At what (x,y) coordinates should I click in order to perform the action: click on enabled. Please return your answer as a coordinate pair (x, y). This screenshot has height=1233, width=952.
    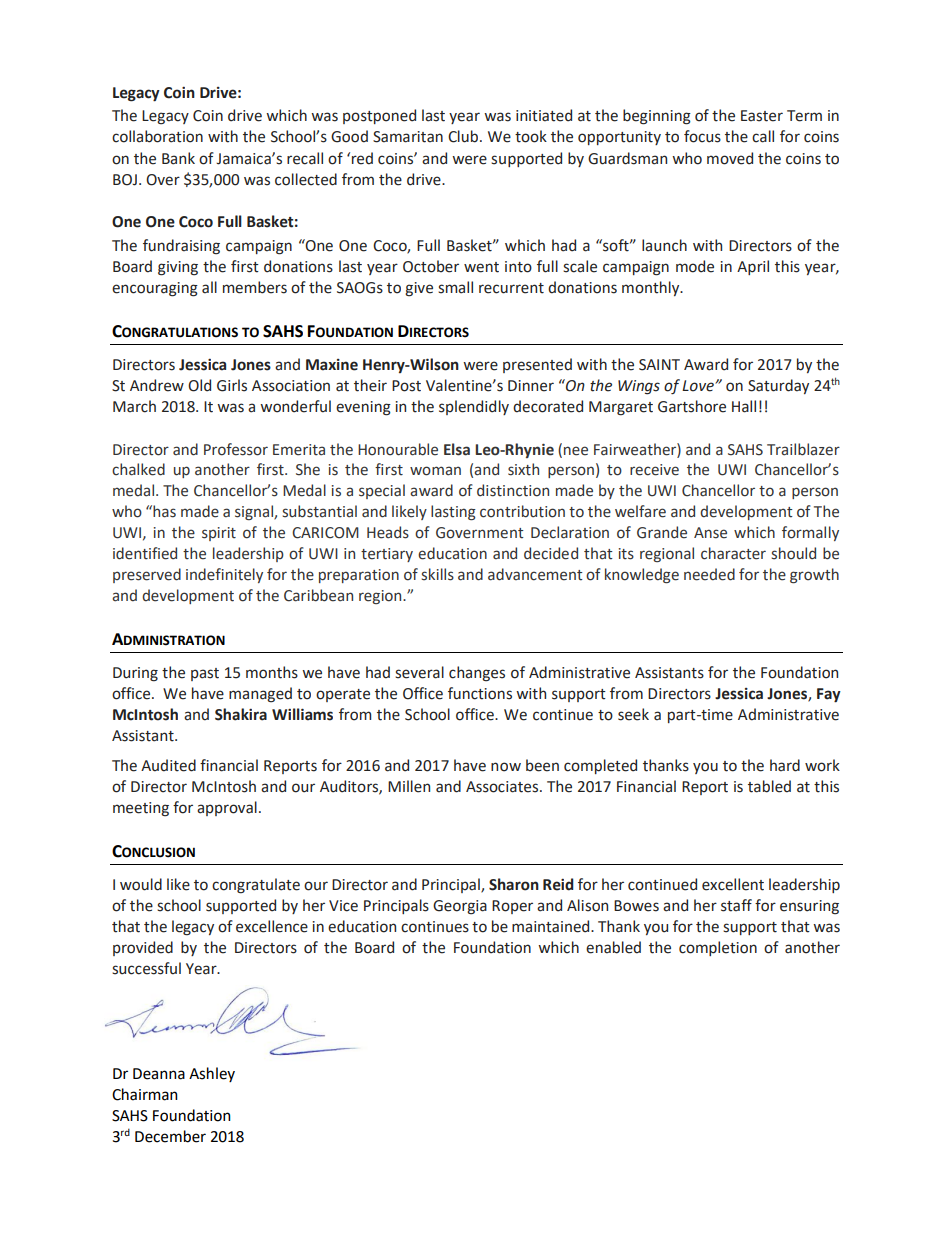
    Looking at the image, I should click on (613, 947).
